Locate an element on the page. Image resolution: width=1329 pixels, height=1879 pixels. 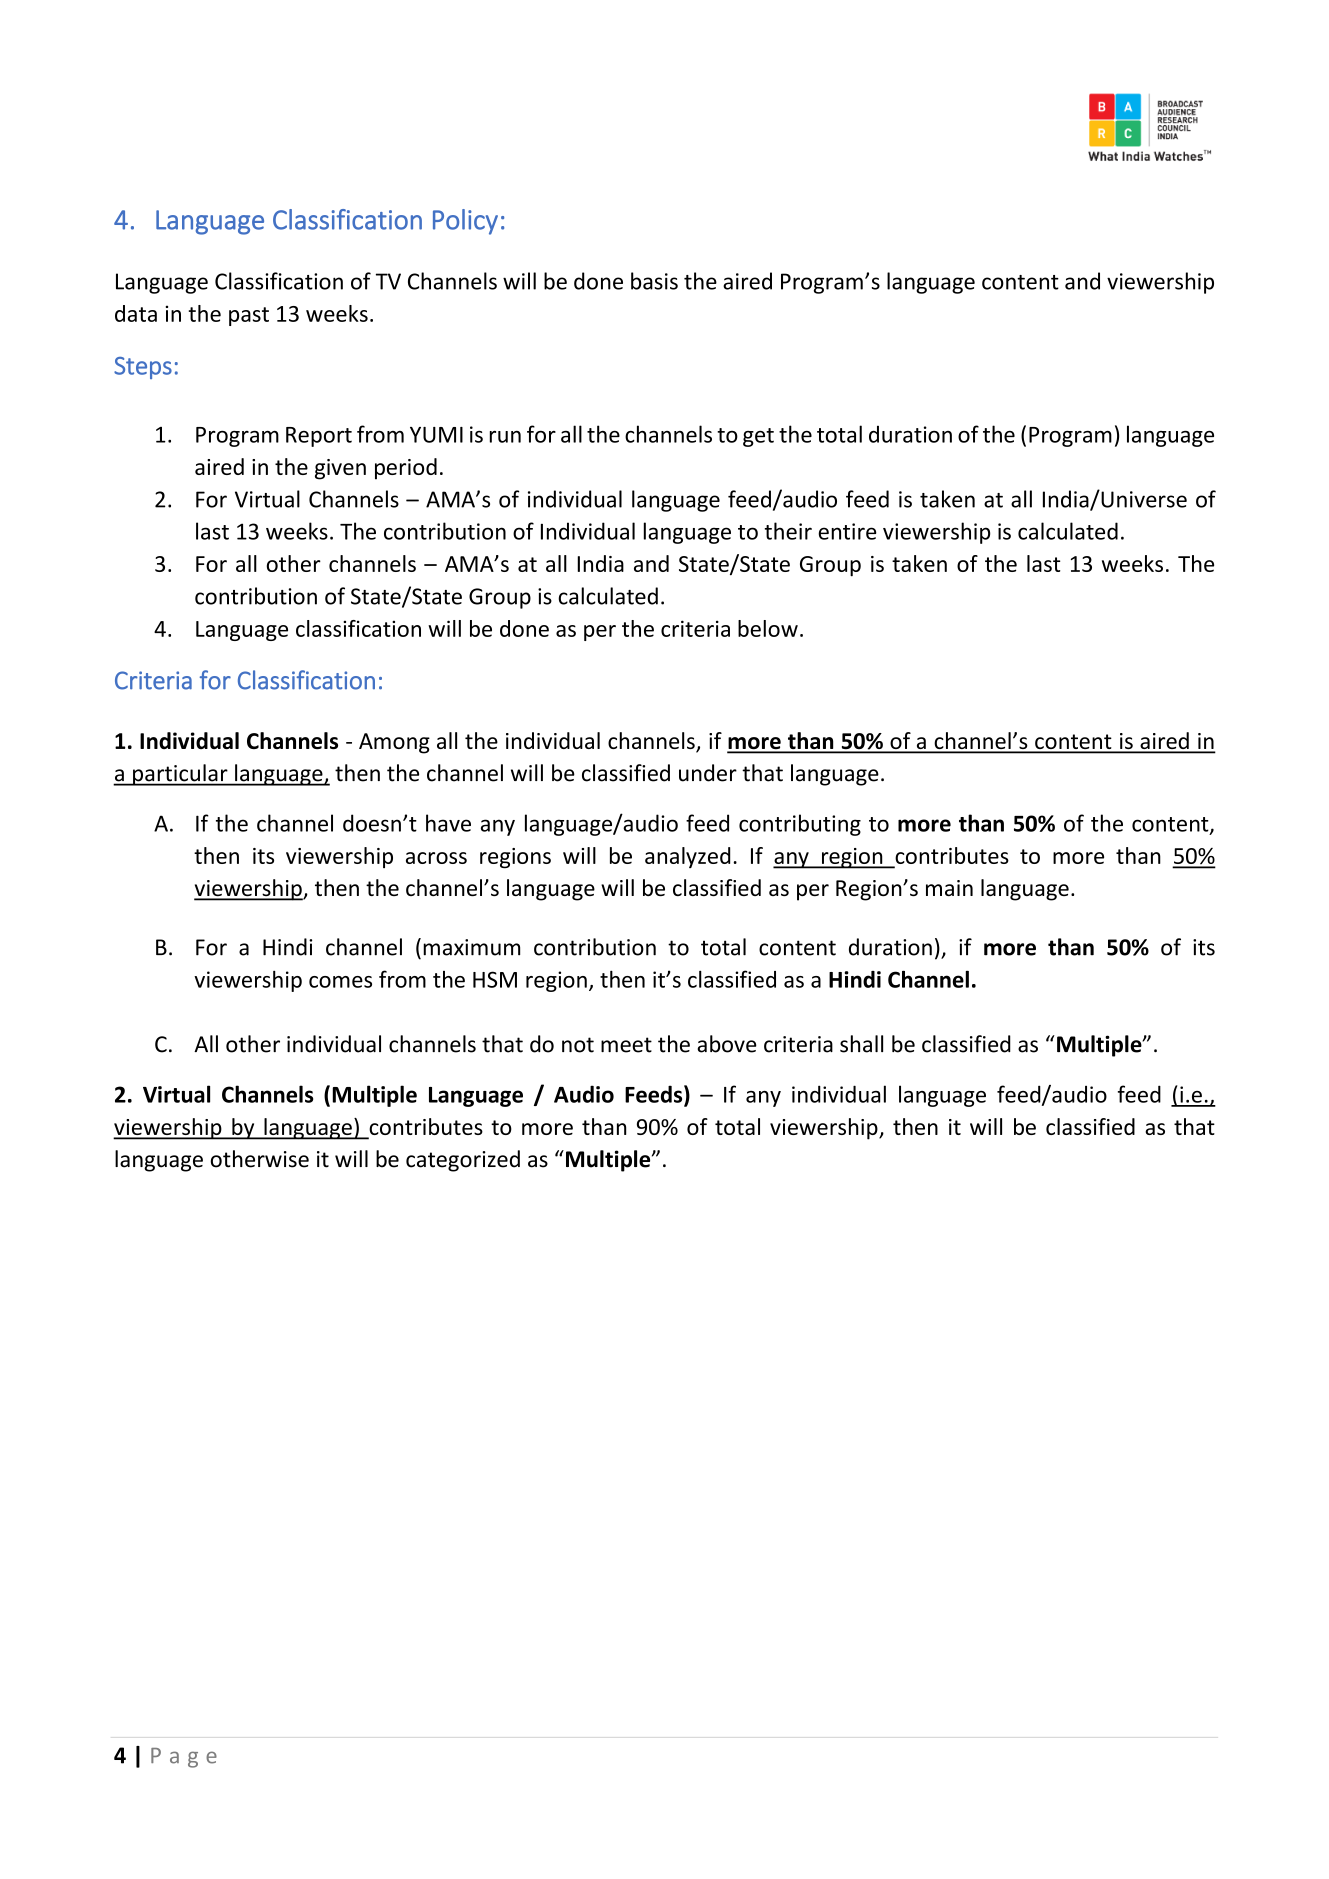
contributing is located at coordinates (800, 825).
